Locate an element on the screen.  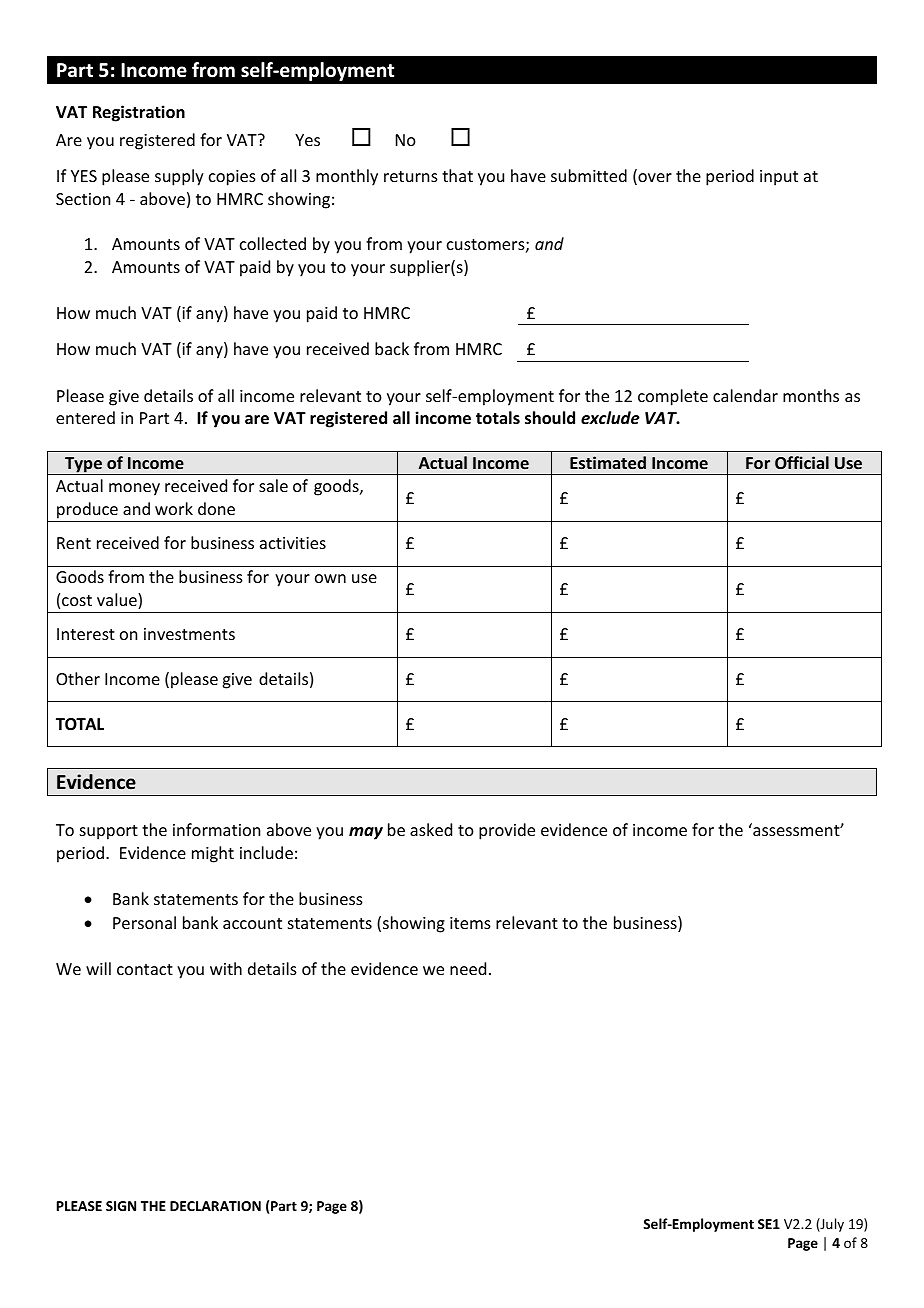
DECLARATION is located at coordinates (215, 1206).
